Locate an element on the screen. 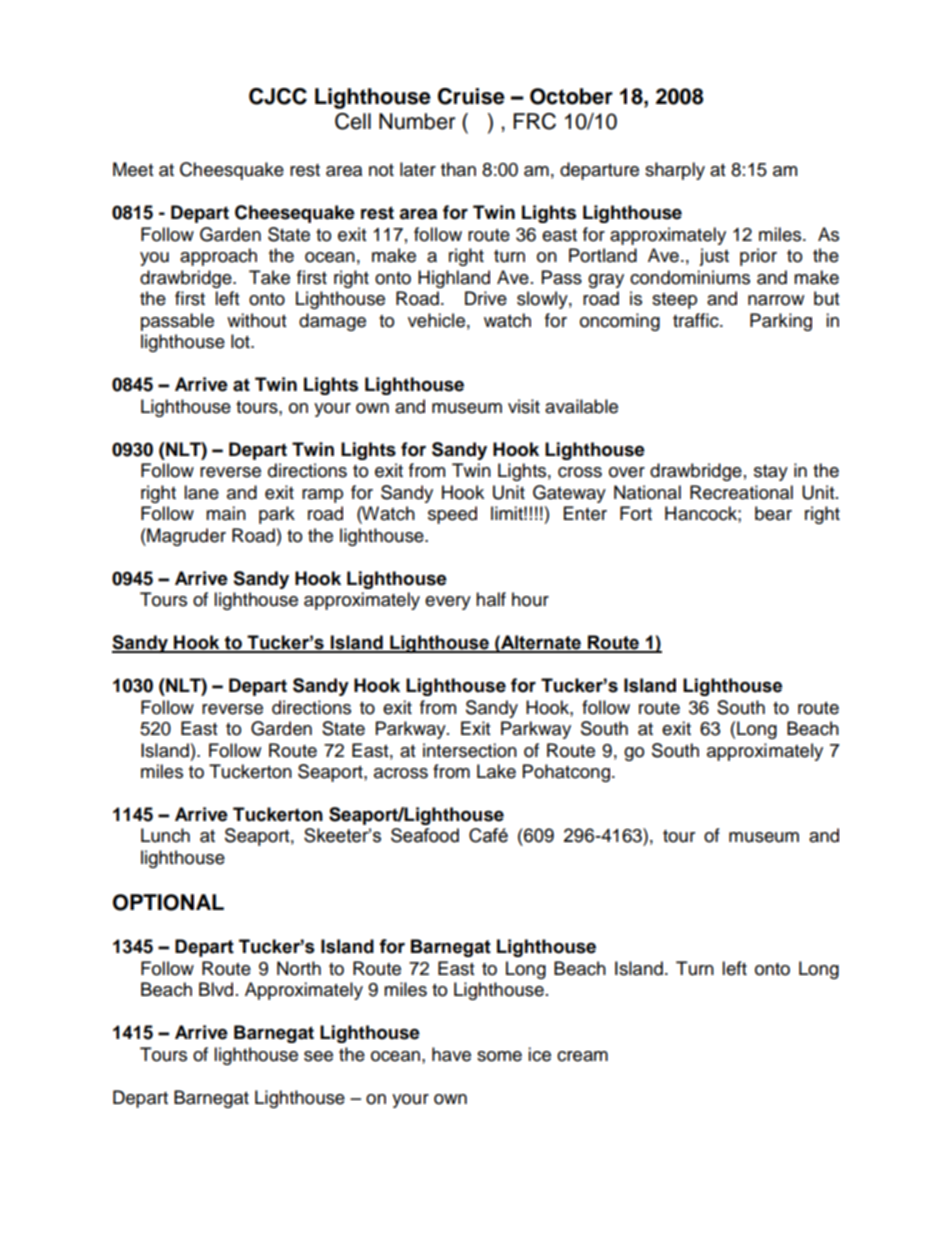 This screenshot has height=1233, width=952. Lake is located at coordinates (496, 771).
